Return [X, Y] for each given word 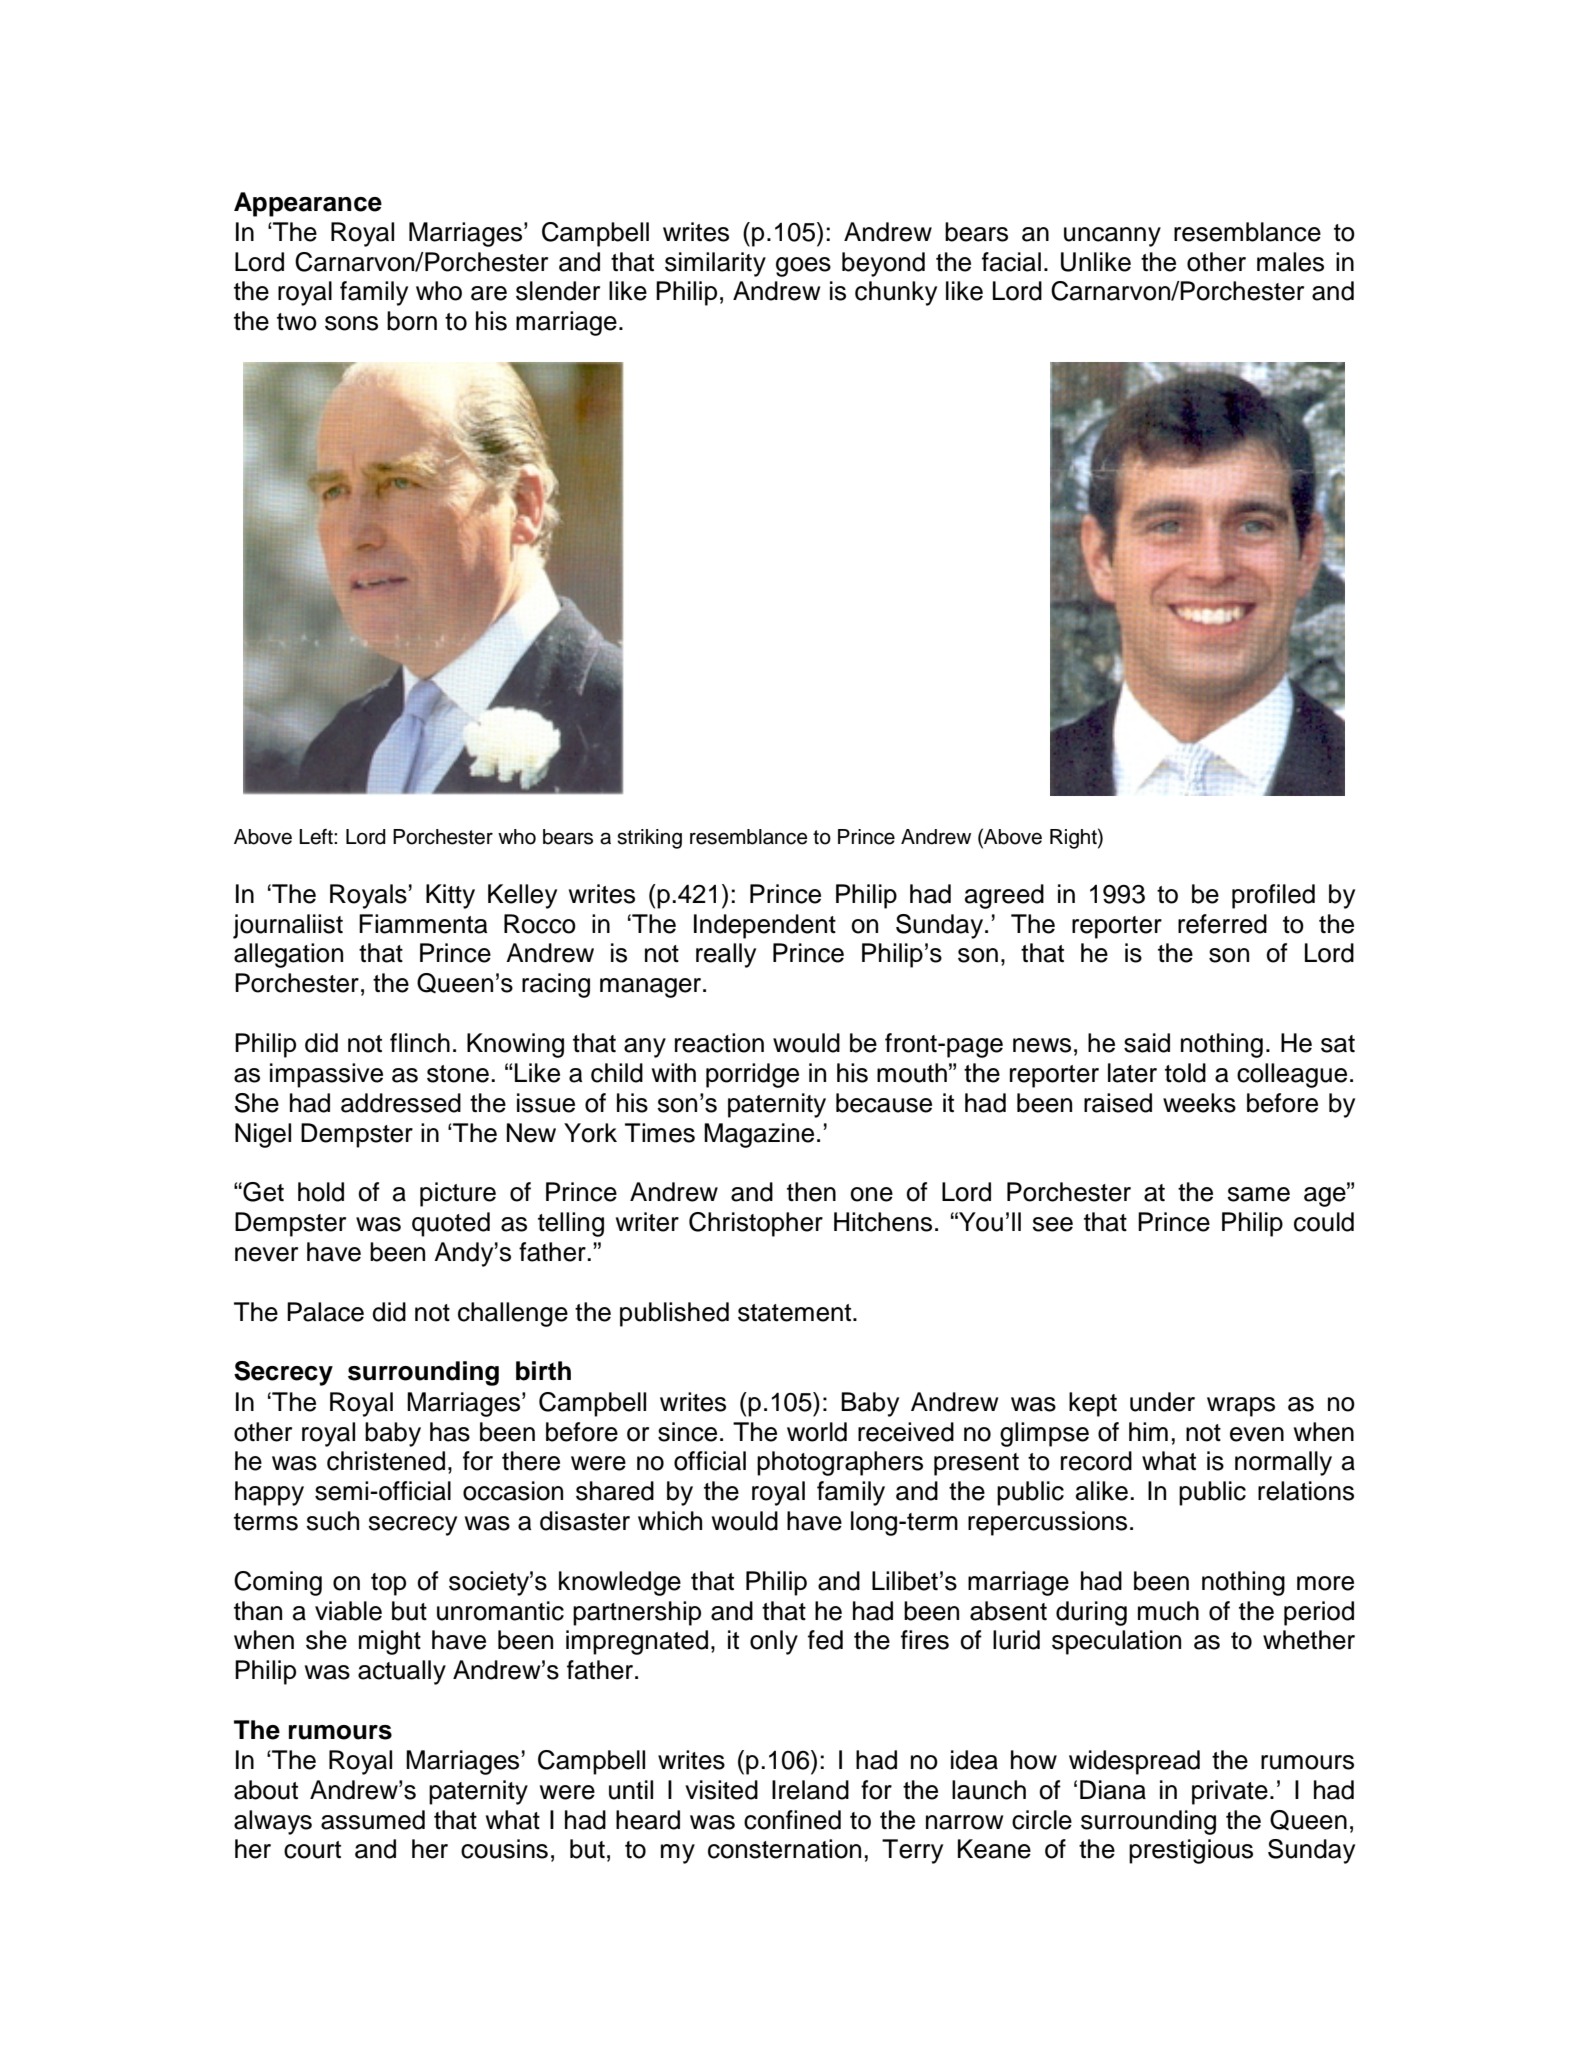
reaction [719, 1043]
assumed [373, 1820]
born [412, 321]
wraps [1241, 1407]
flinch [420, 1043]
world [817, 1432]
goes [803, 267]
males [1290, 262]
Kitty [450, 896]
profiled [1273, 896]
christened [386, 1461]
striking [649, 839]
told [1185, 1073]
